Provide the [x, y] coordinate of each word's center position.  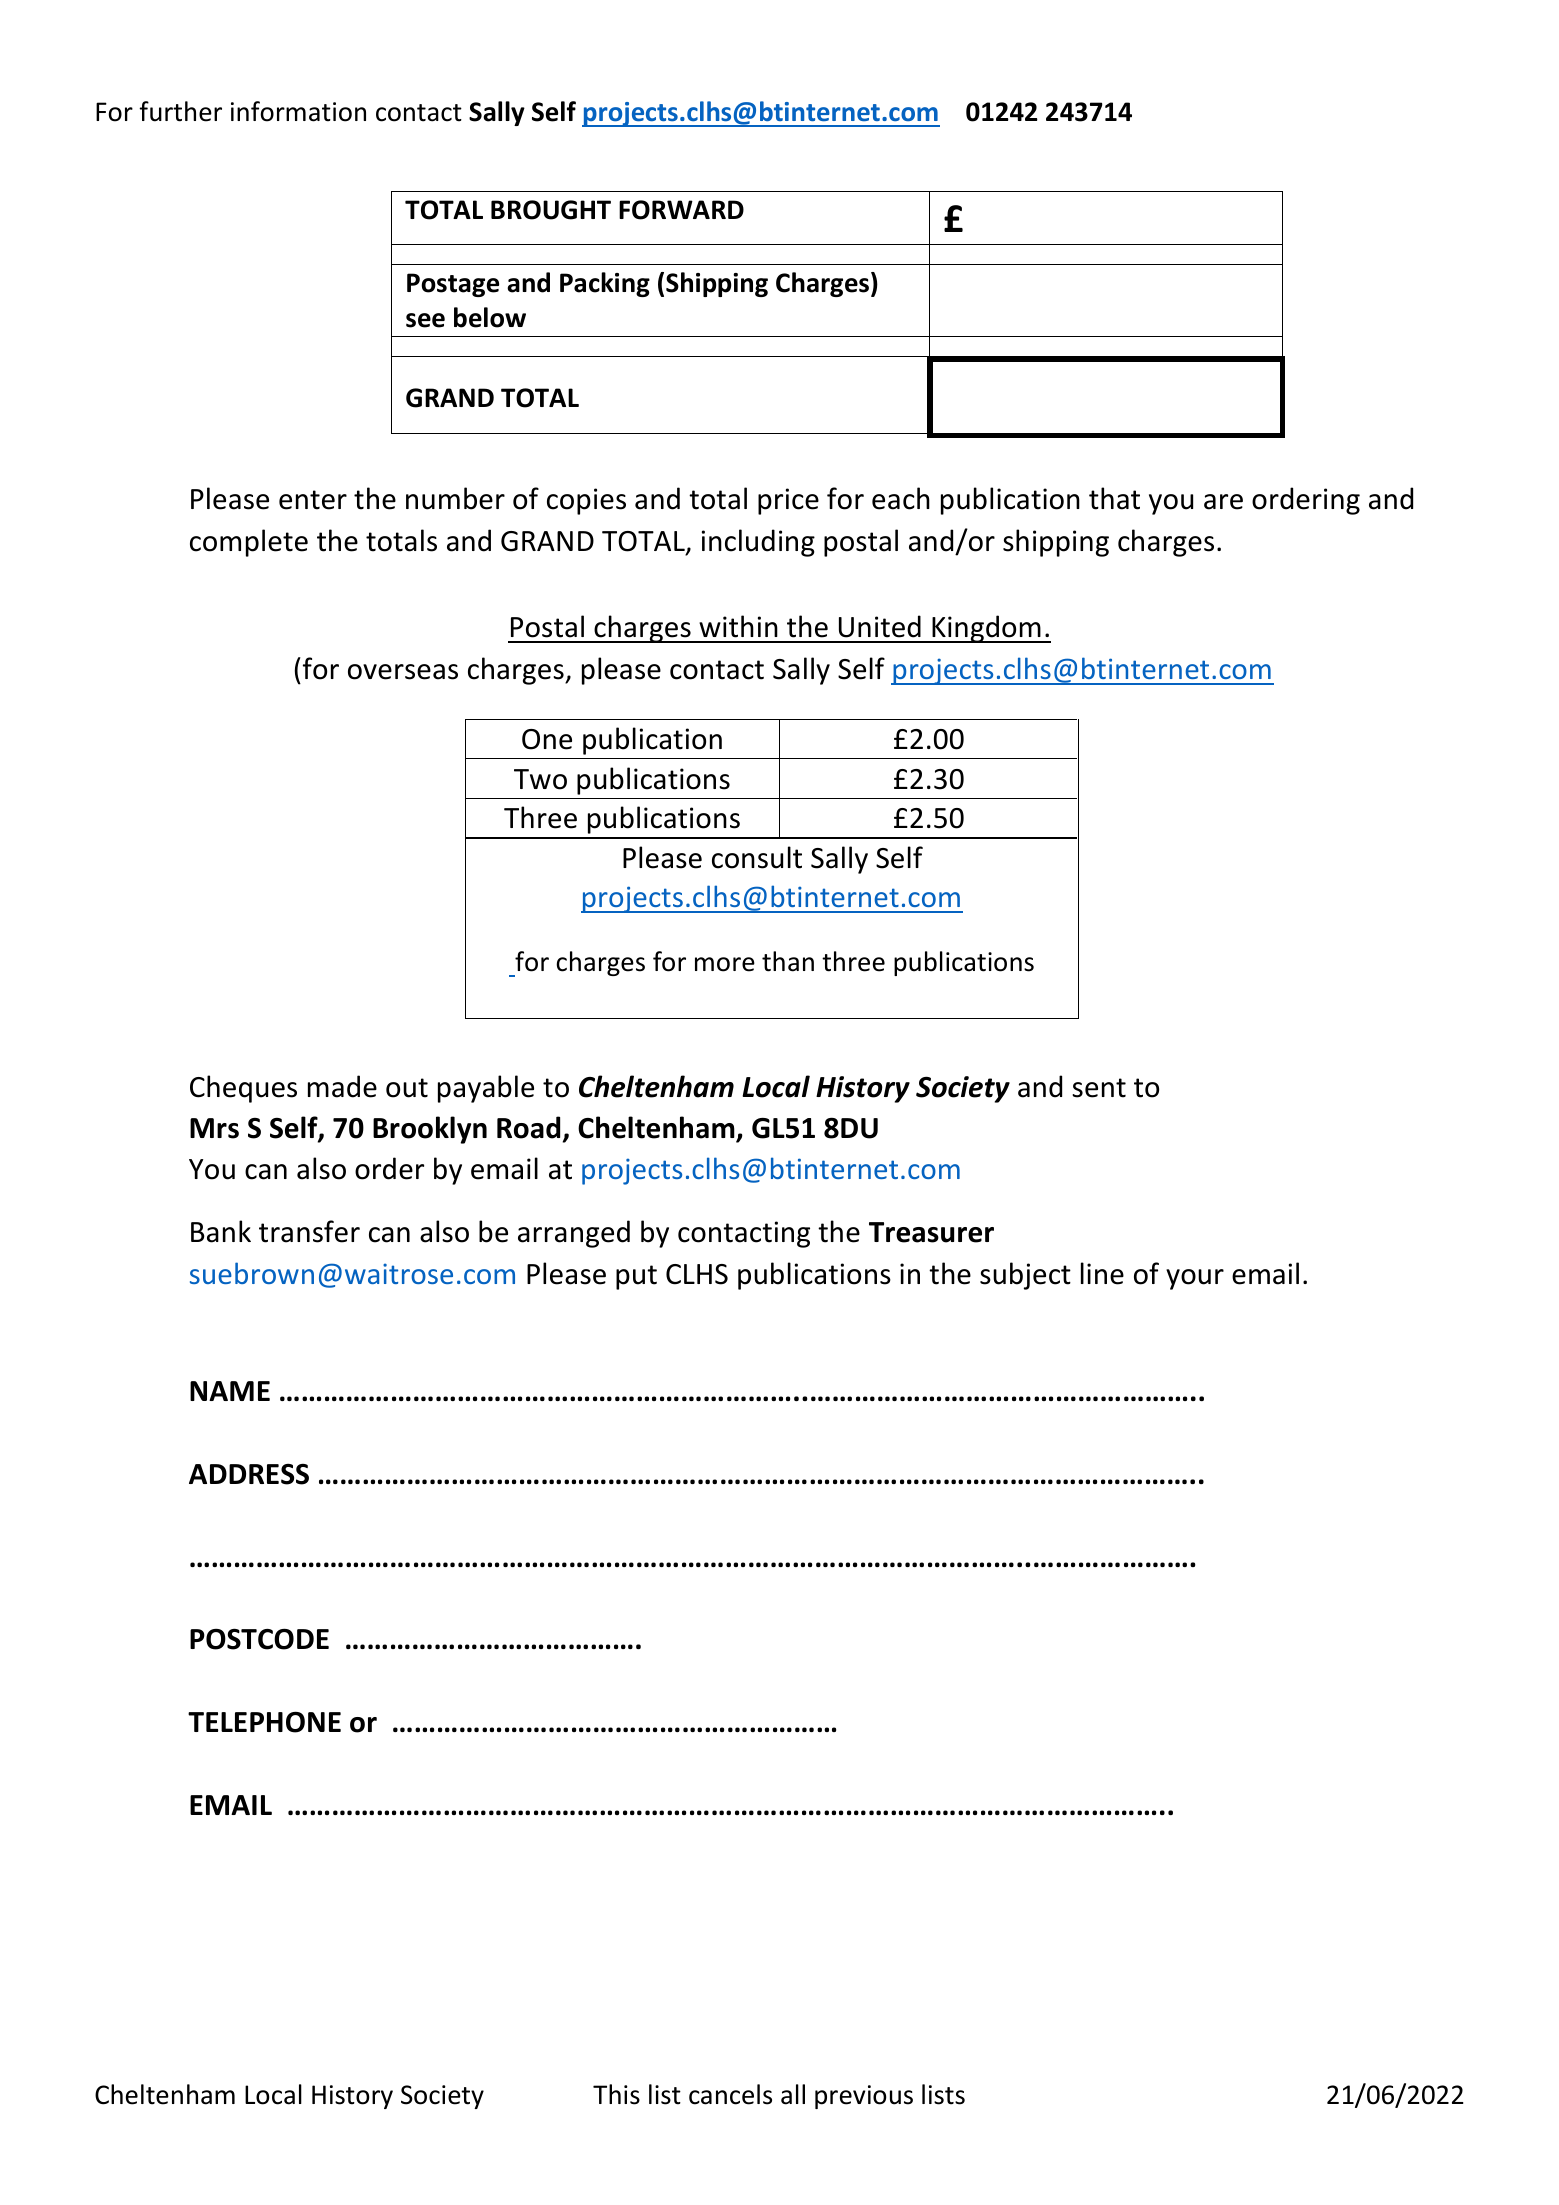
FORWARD [681, 210]
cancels [730, 2094]
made [342, 1086]
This [616, 2094]
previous [864, 2097]
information [298, 111]
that [1114, 498]
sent [1099, 1088]
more [725, 964]
